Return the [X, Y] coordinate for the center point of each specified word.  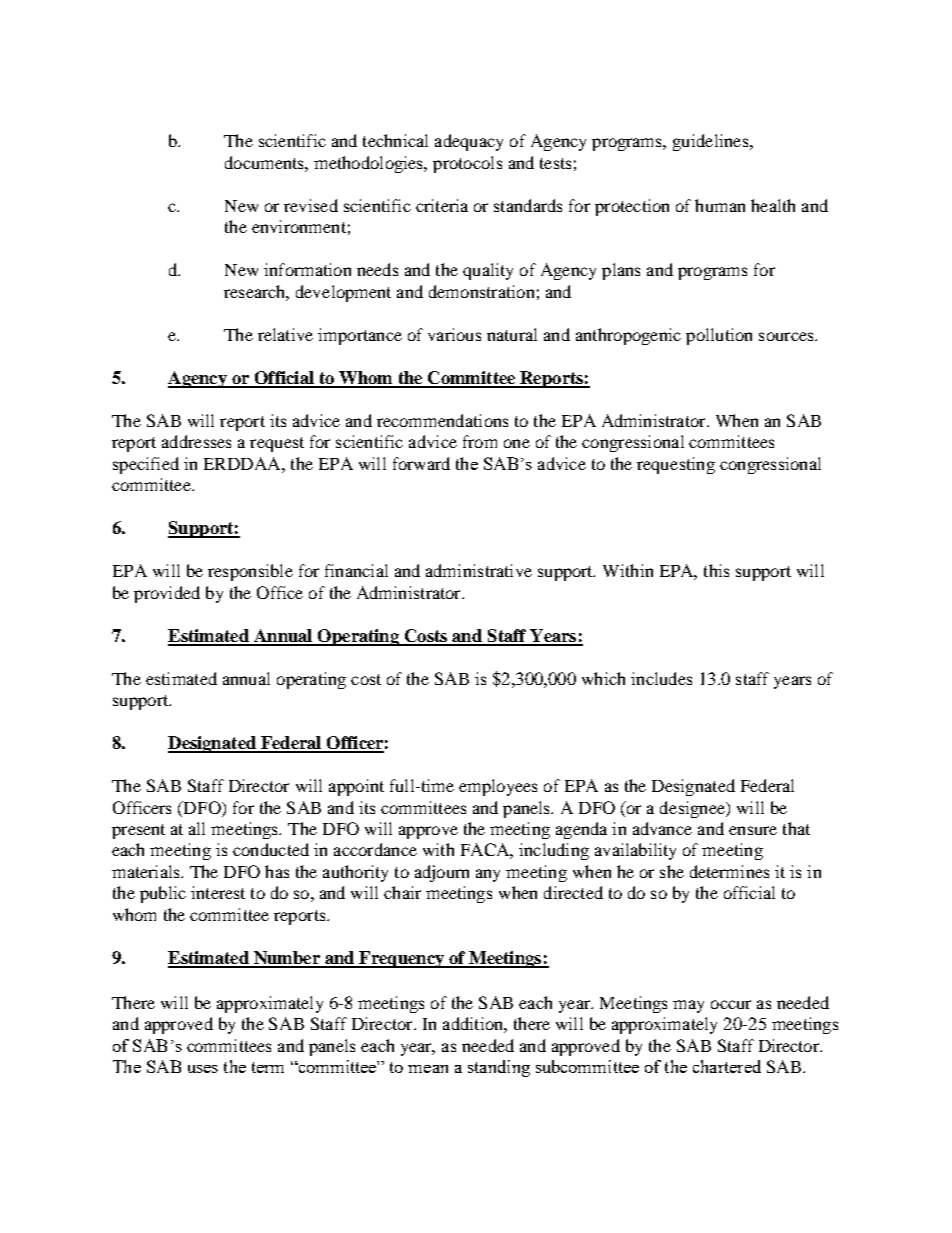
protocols [467, 164]
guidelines [712, 142]
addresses [196, 441]
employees [498, 787]
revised [311, 205]
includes [661, 678]
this [716, 570]
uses [203, 1069]
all [197, 828]
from [480, 441]
